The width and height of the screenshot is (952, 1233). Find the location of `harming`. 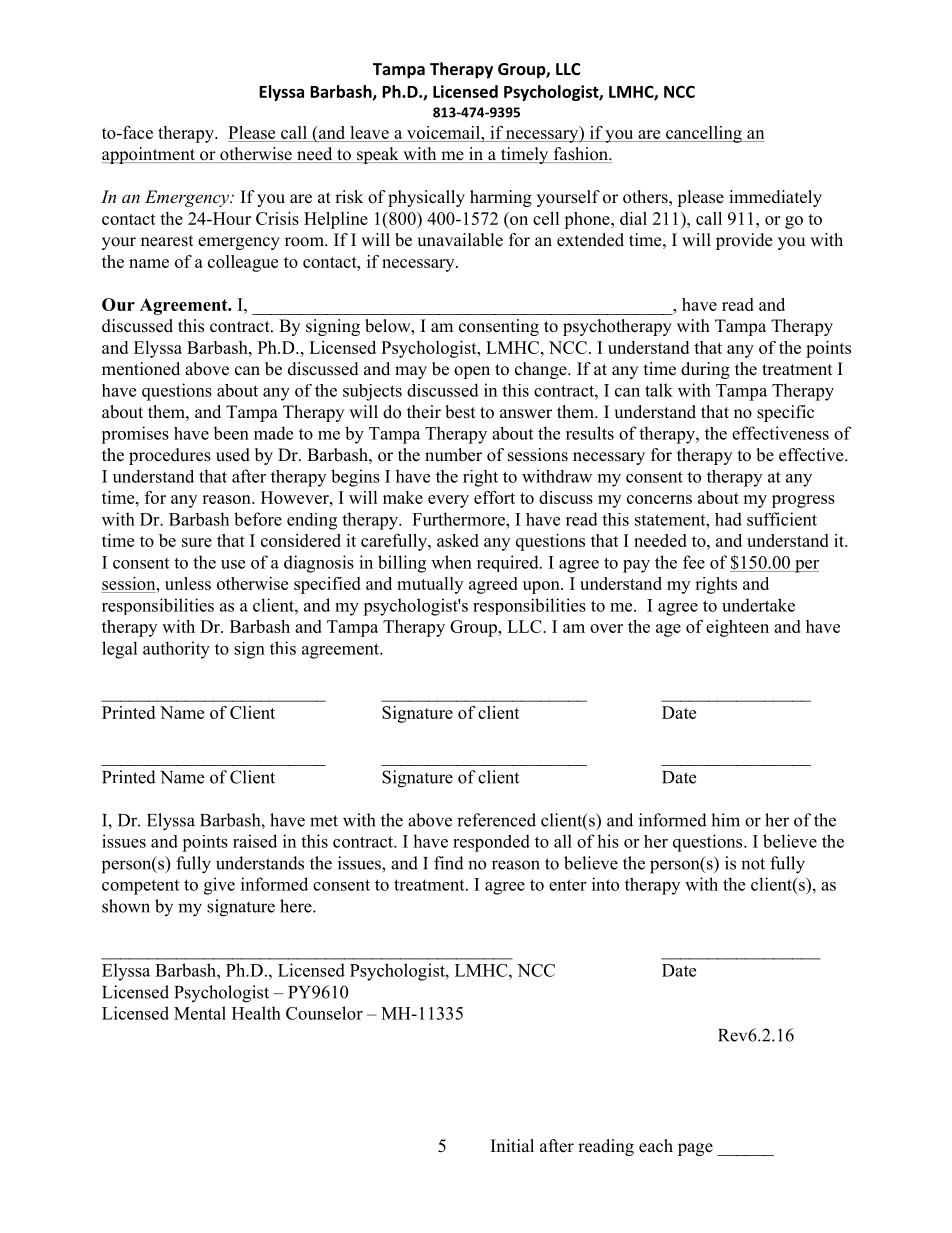

harming is located at coordinates (501, 198).
